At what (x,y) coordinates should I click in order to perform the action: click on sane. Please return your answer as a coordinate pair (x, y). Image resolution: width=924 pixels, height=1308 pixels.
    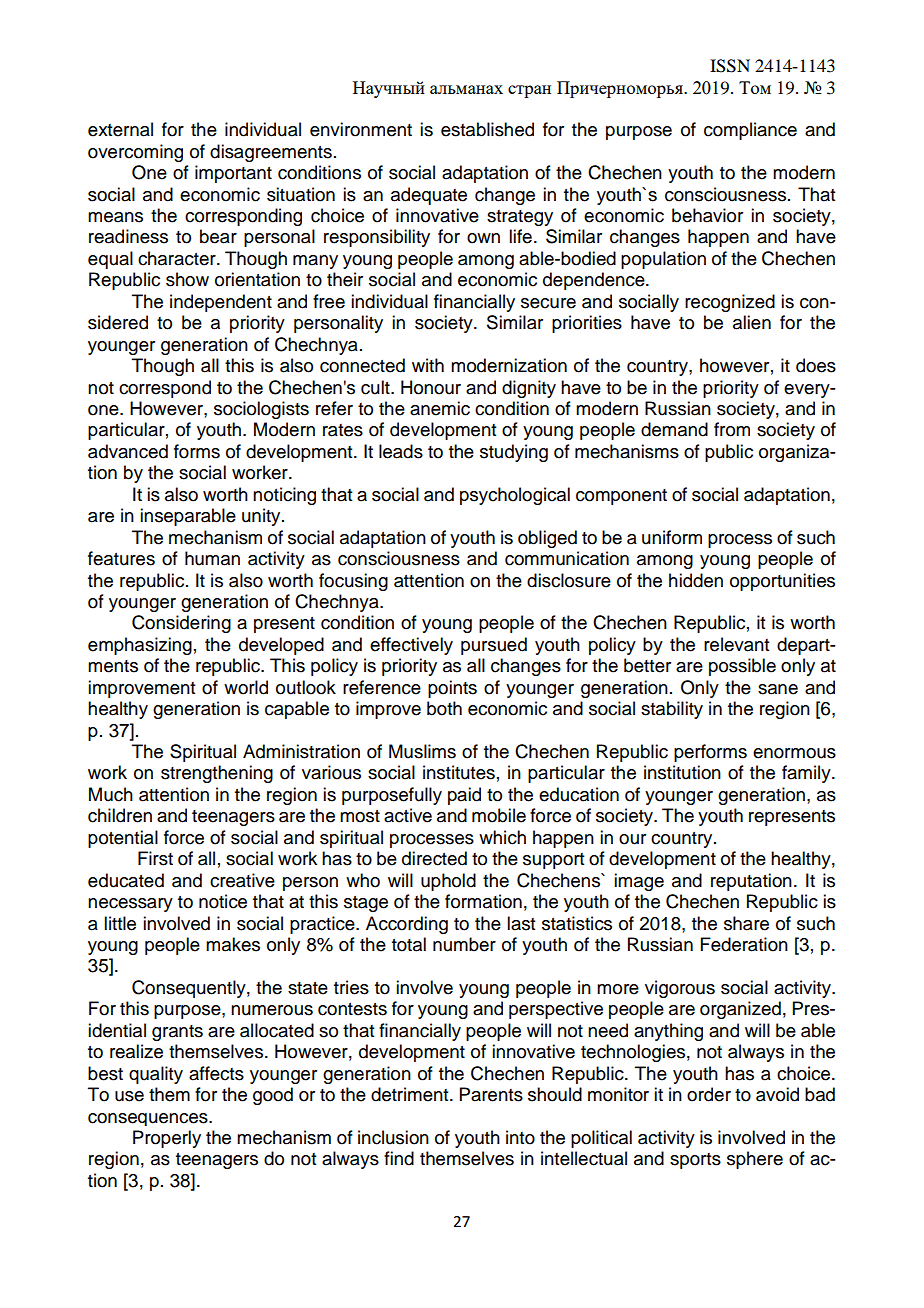
    Looking at the image, I should click on (778, 689).
